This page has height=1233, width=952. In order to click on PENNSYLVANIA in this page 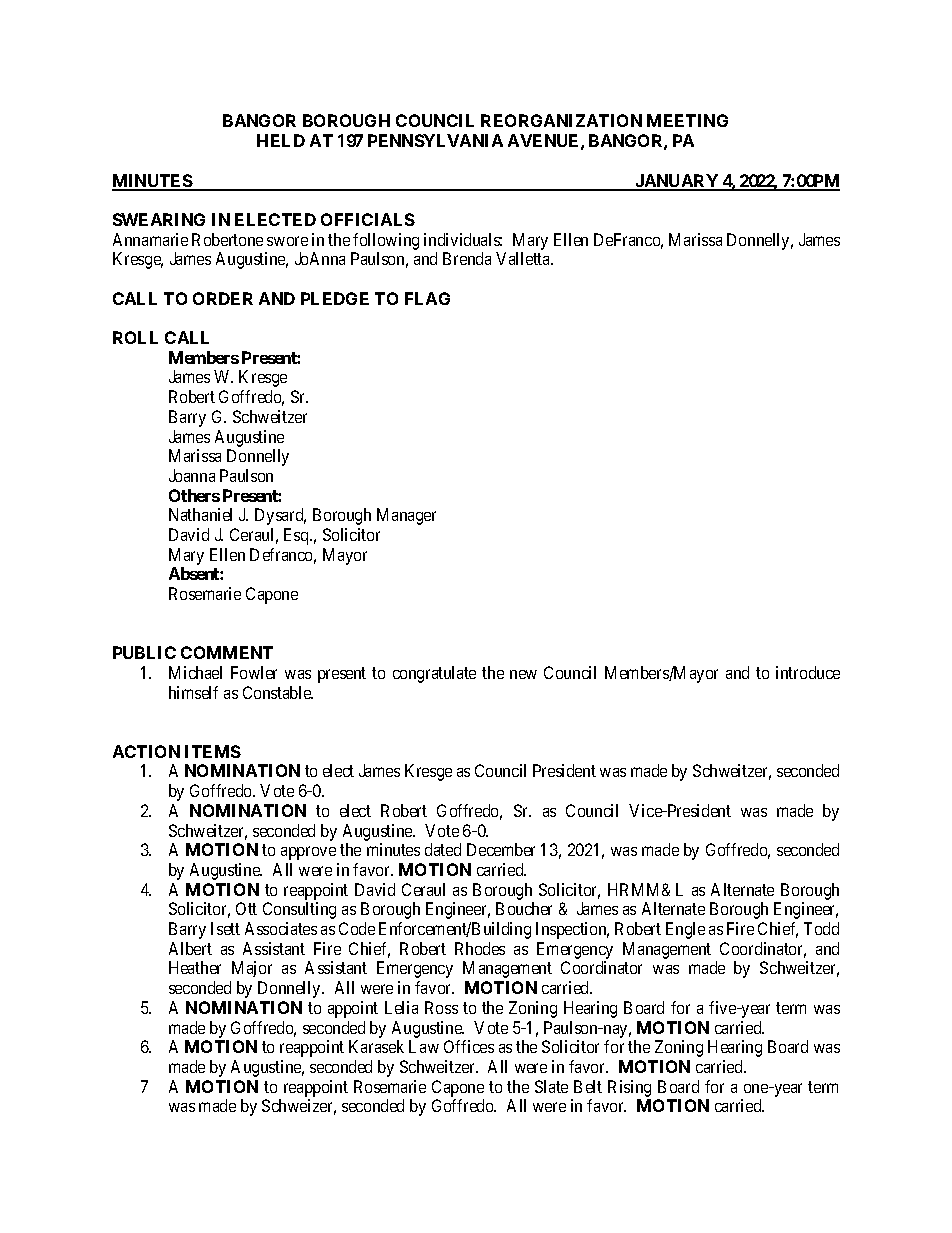, I will do `click(435, 140)`.
